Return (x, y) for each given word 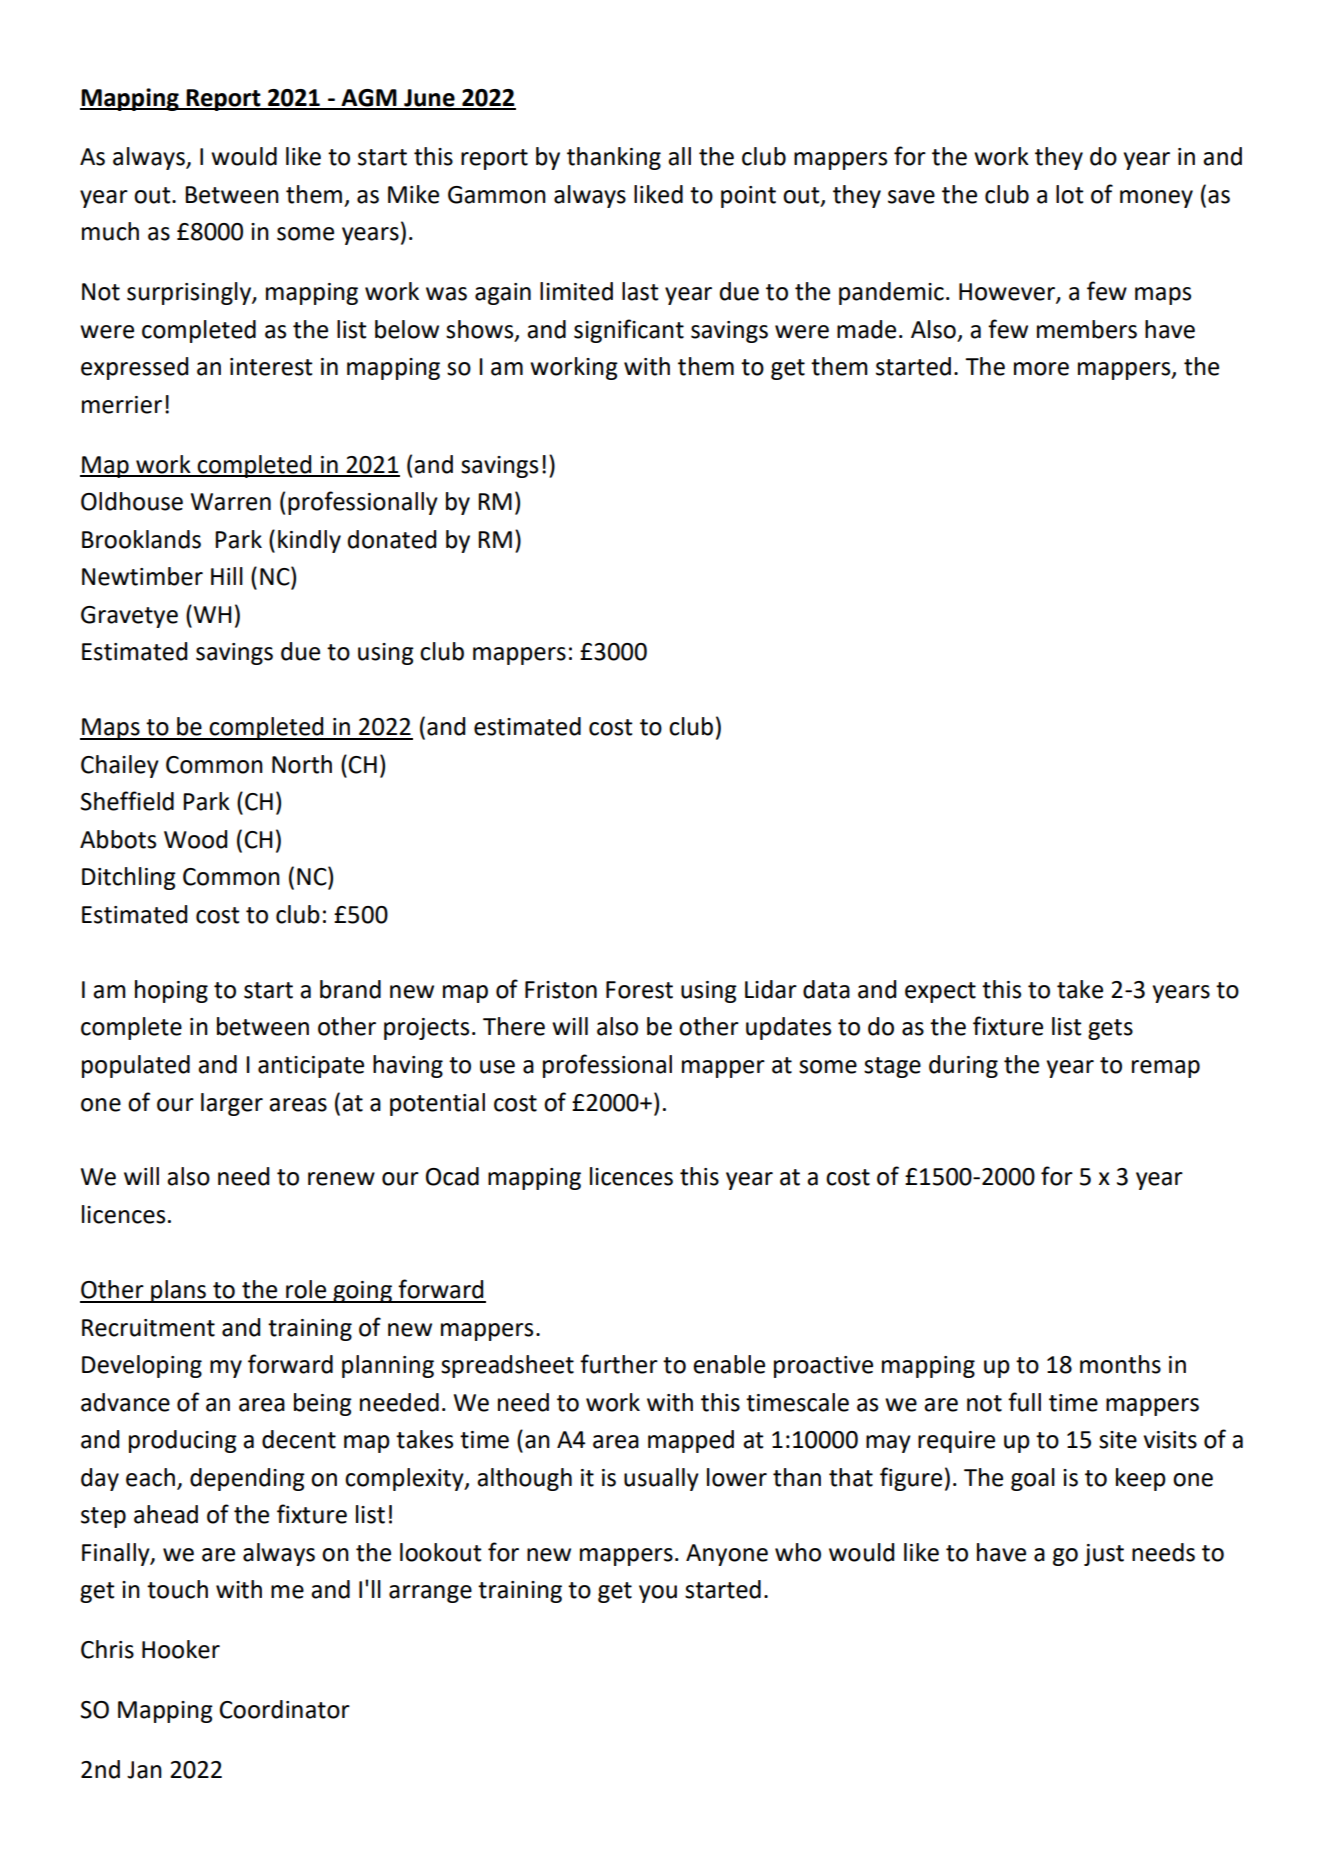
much (110, 231)
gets (1110, 1029)
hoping (171, 991)
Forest (639, 990)
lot (1070, 194)
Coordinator (285, 1709)
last (640, 291)
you (658, 1594)
